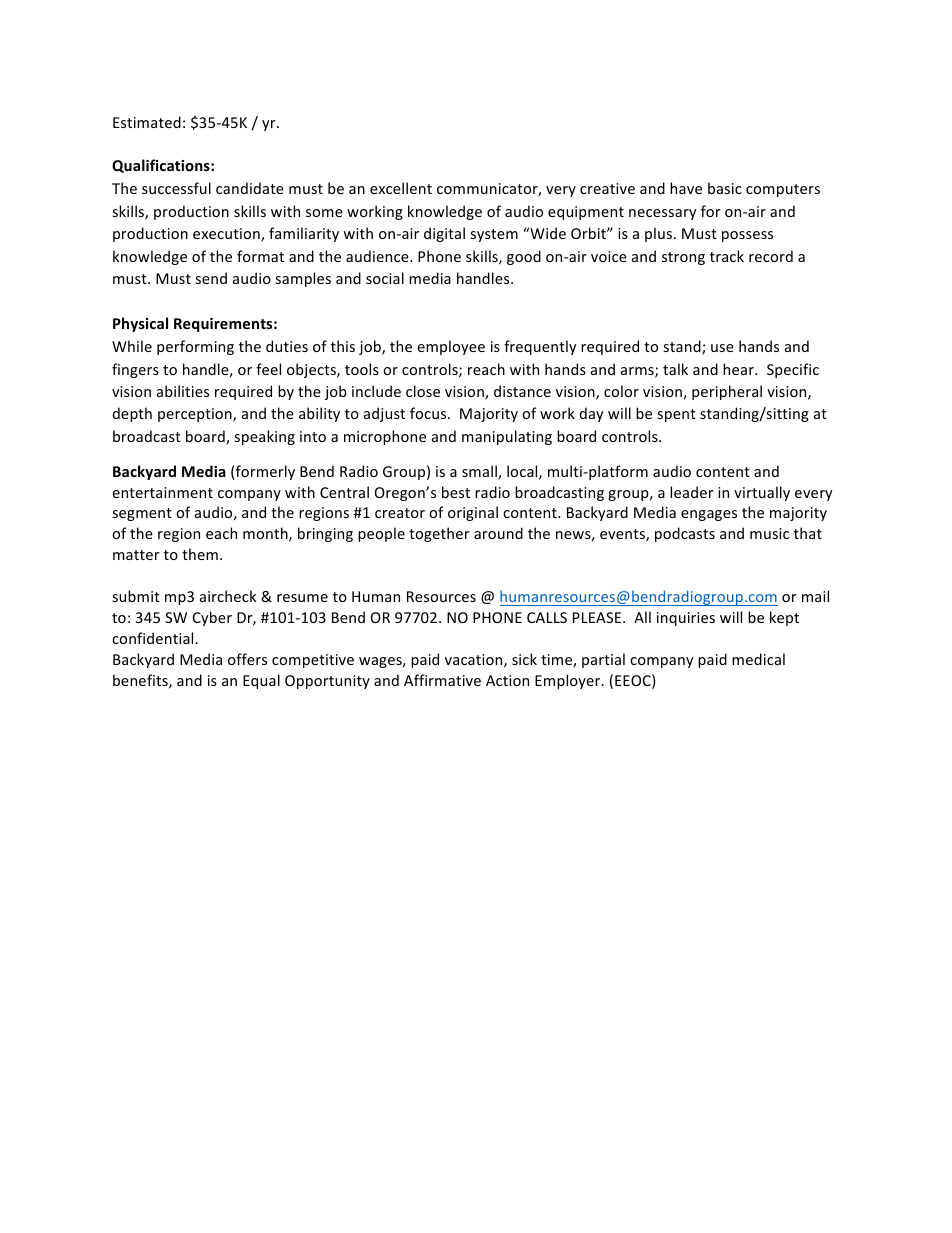 Image resolution: width=952 pixels, height=1233 pixels. I want to click on around, so click(498, 533).
